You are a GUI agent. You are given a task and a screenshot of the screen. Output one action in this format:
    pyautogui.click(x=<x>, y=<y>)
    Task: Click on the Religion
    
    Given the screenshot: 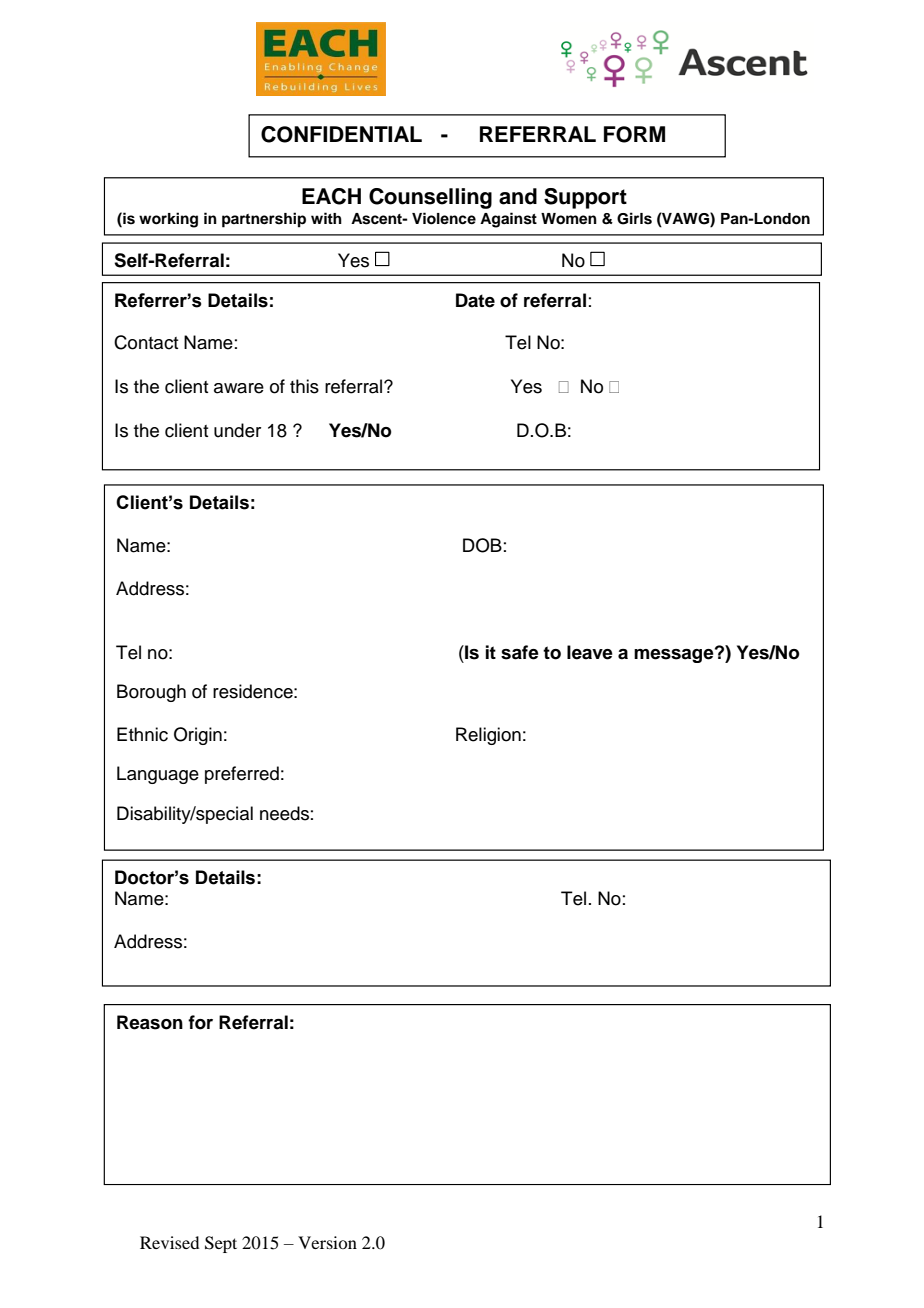 What is the action you would take?
    pyautogui.click(x=488, y=736)
